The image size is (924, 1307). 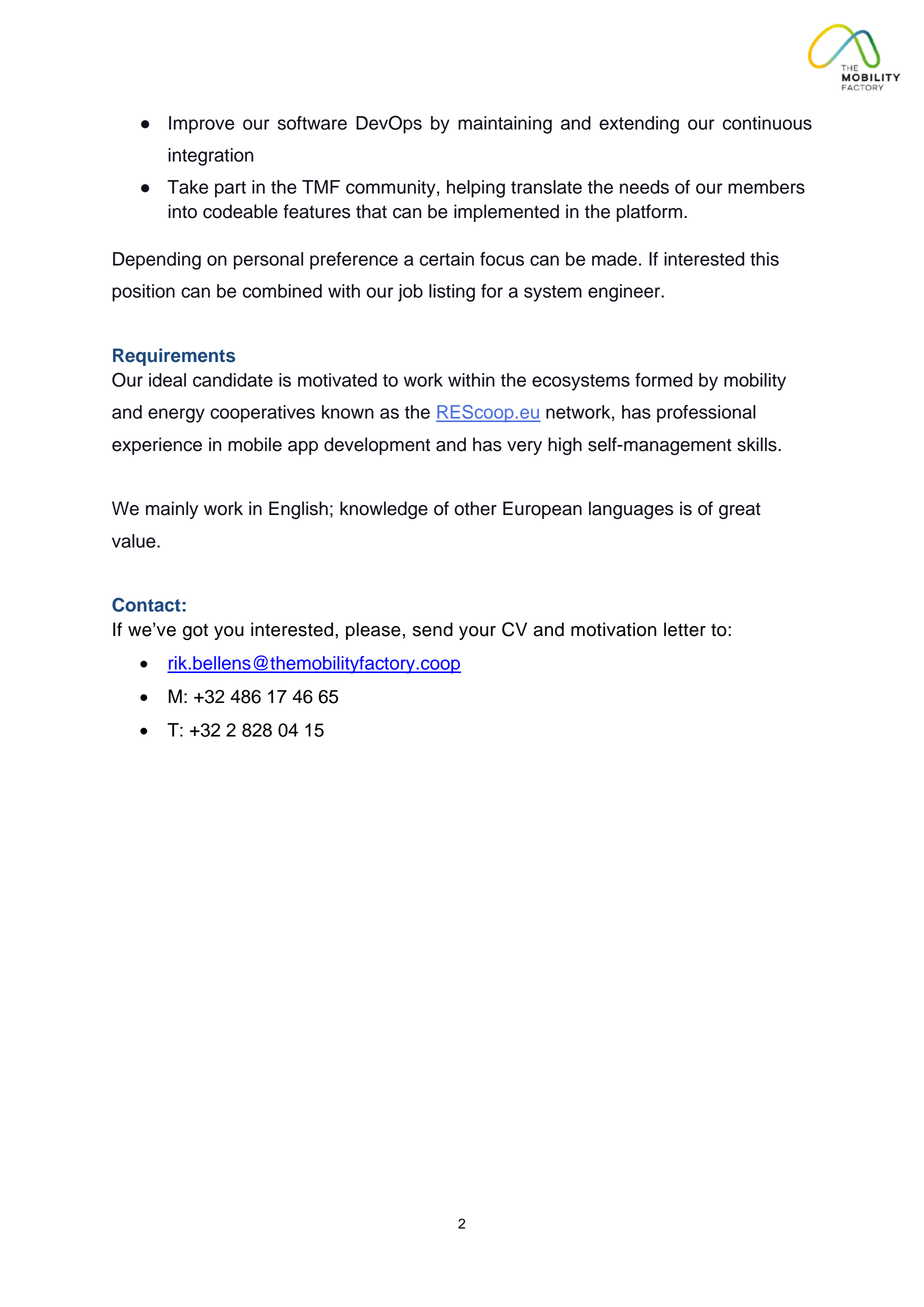 What do you see at coordinates (255, 444) in the document?
I see `mobile` at bounding box center [255, 444].
